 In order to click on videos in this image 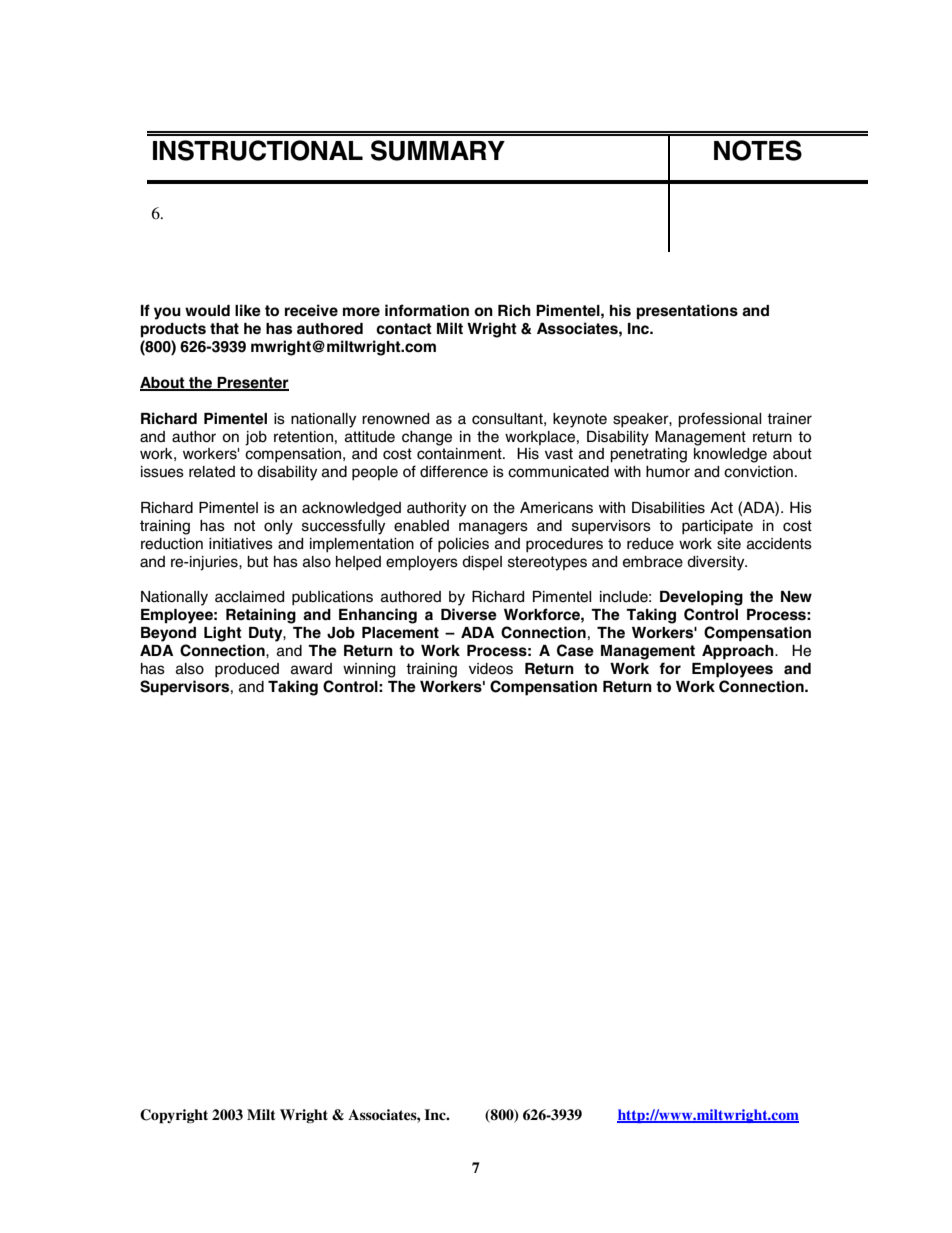, I will do `click(491, 669)`.
